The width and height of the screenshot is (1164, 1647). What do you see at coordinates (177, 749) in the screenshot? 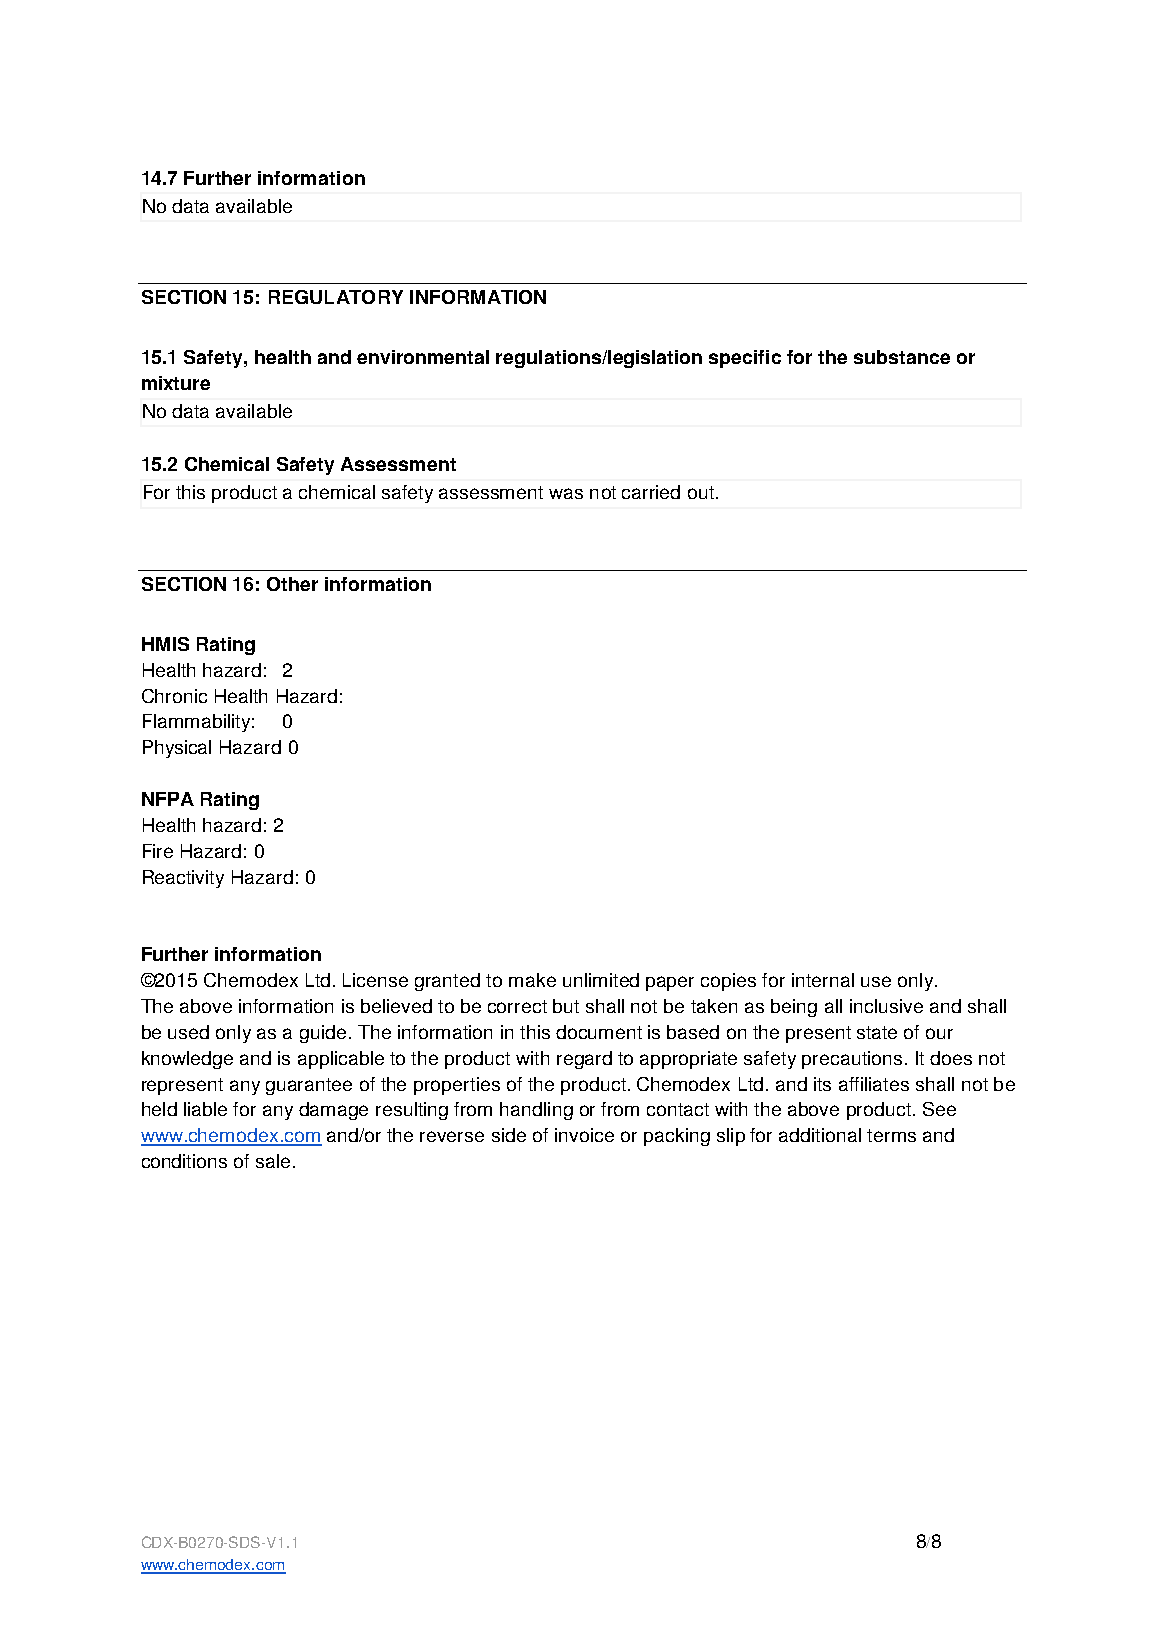
I see `Physical` at bounding box center [177, 749].
